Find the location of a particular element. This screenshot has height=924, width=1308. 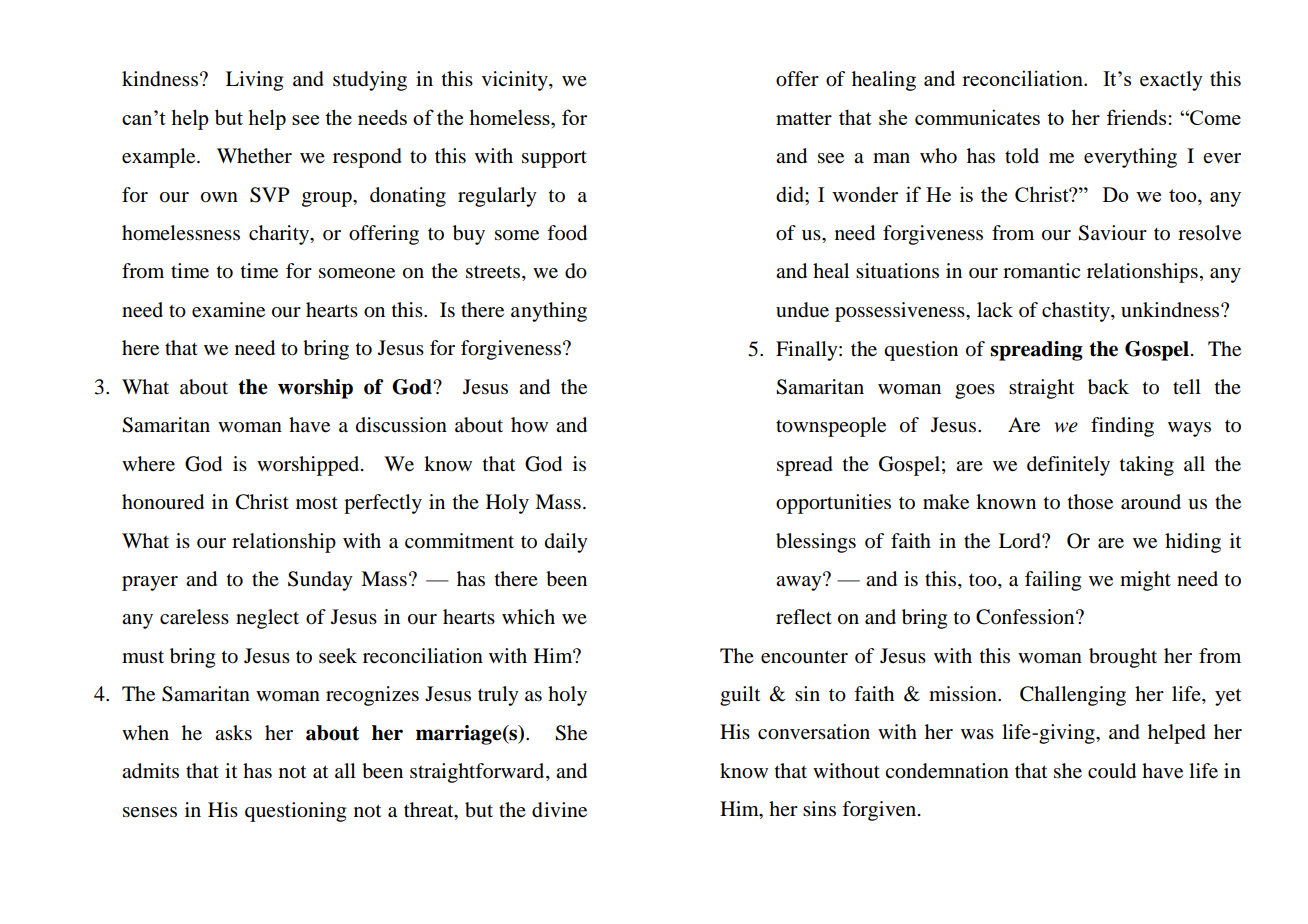

Living is located at coordinates (254, 81).
